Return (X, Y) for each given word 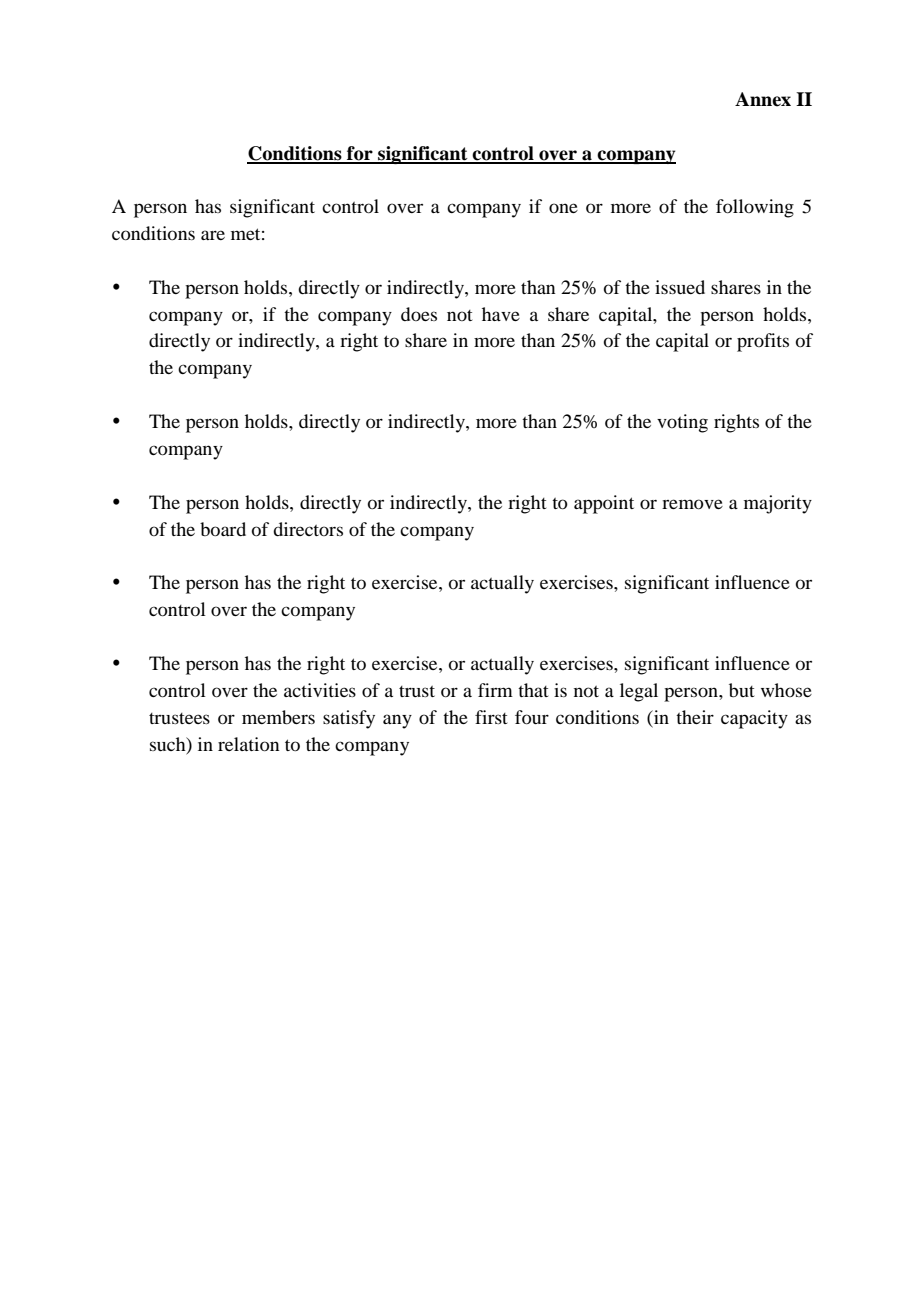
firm (495, 690)
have (501, 314)
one (563, 208)
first (491, 717)
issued (680, 287)
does (419, 314)
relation (248, 744)
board (223, 529)
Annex (763, 99)
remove (692, 504)
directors (308, 529)
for (360, 154)
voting (682, 423)
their (695, 717)
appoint (604, 504)
